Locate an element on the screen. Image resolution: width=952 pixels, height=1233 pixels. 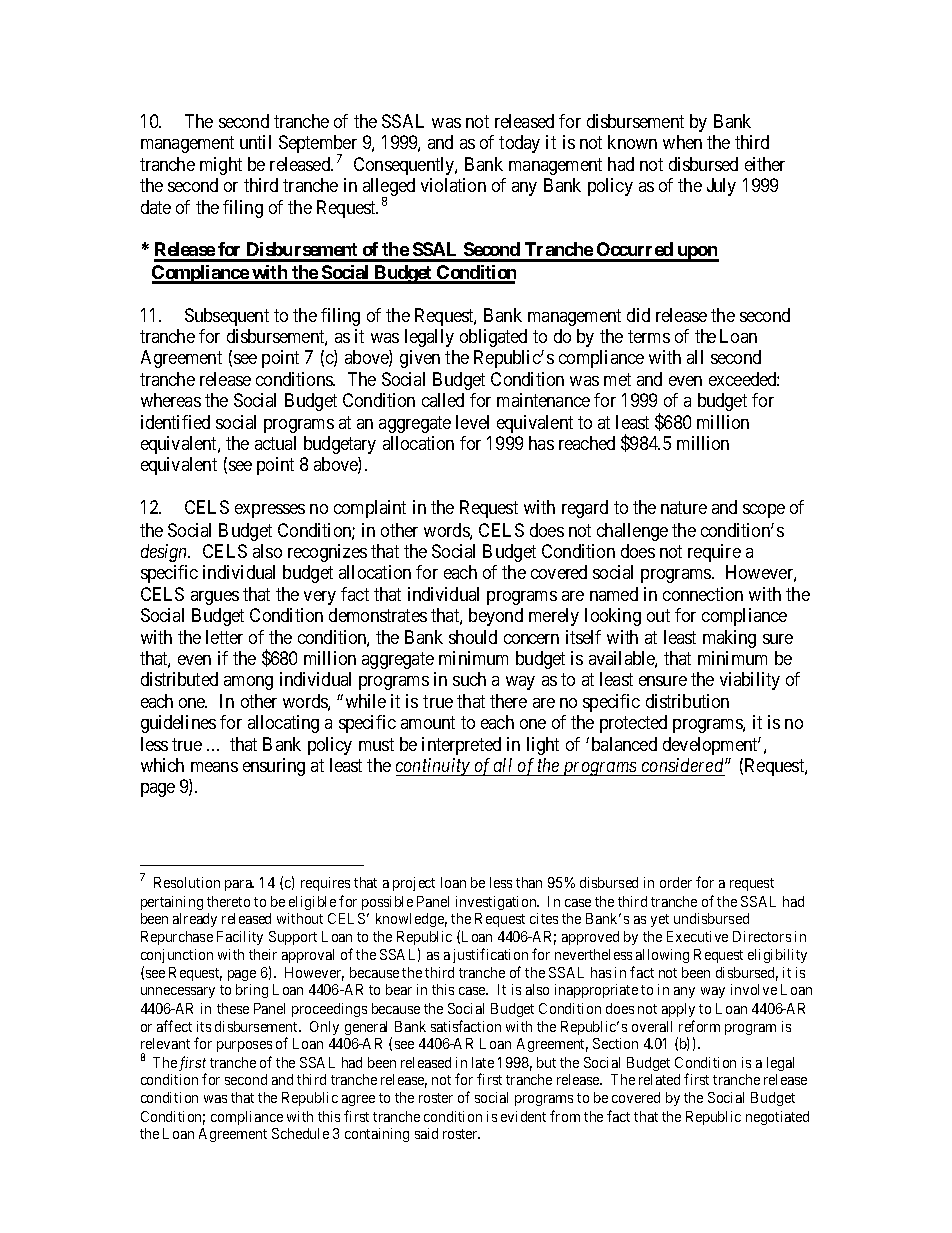
said is located at coordinates (426, 1133).
